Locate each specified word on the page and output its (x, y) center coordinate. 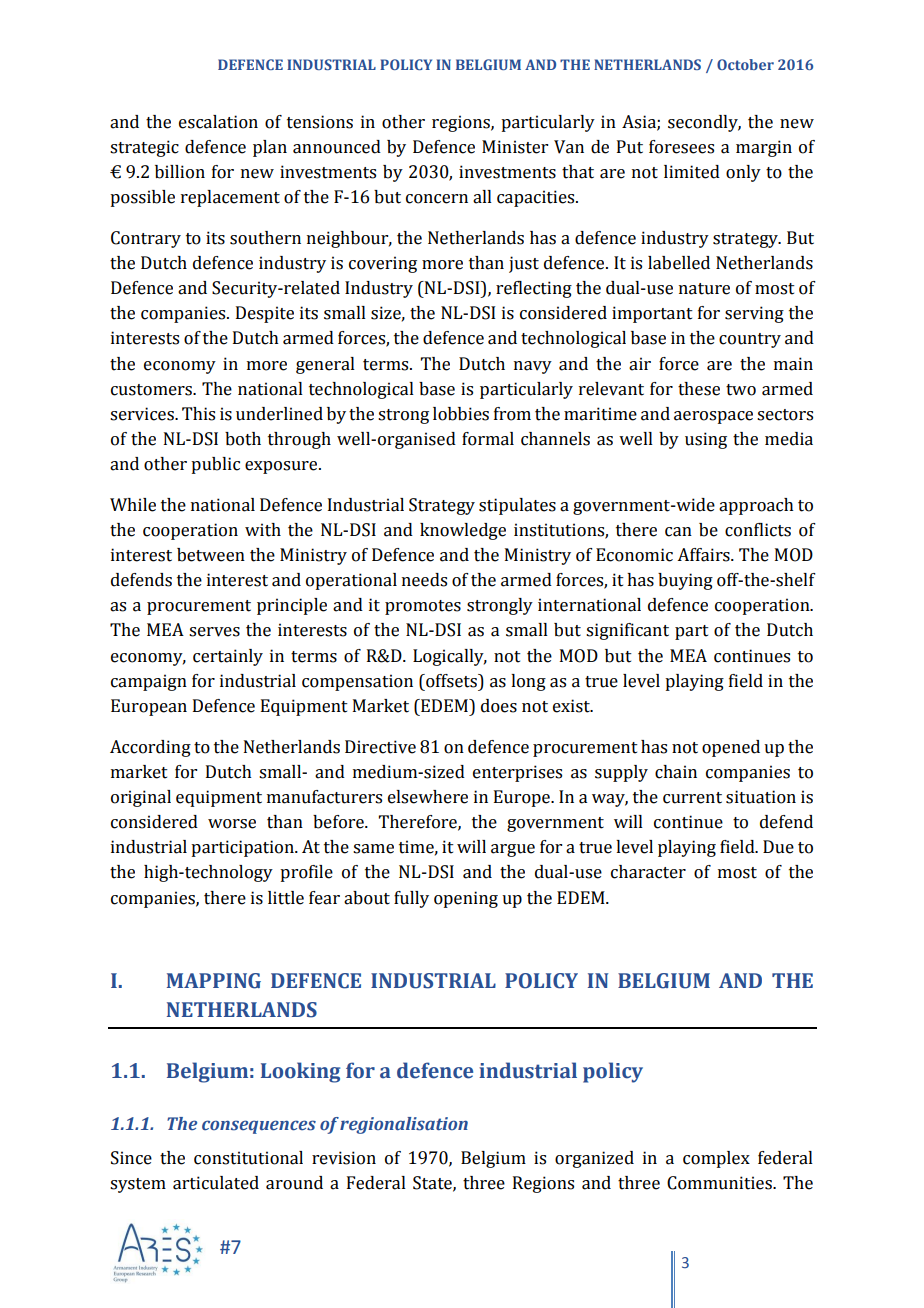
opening (466, 899)
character (648, 872)
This (198, 414)
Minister (515, 147)
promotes (423, 607)
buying (685, 581)
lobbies (461, 414)
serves (214, 632)
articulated (216, 1183)
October (745, 64)
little (286, 898)
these (699, 389)
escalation (218, 122)
